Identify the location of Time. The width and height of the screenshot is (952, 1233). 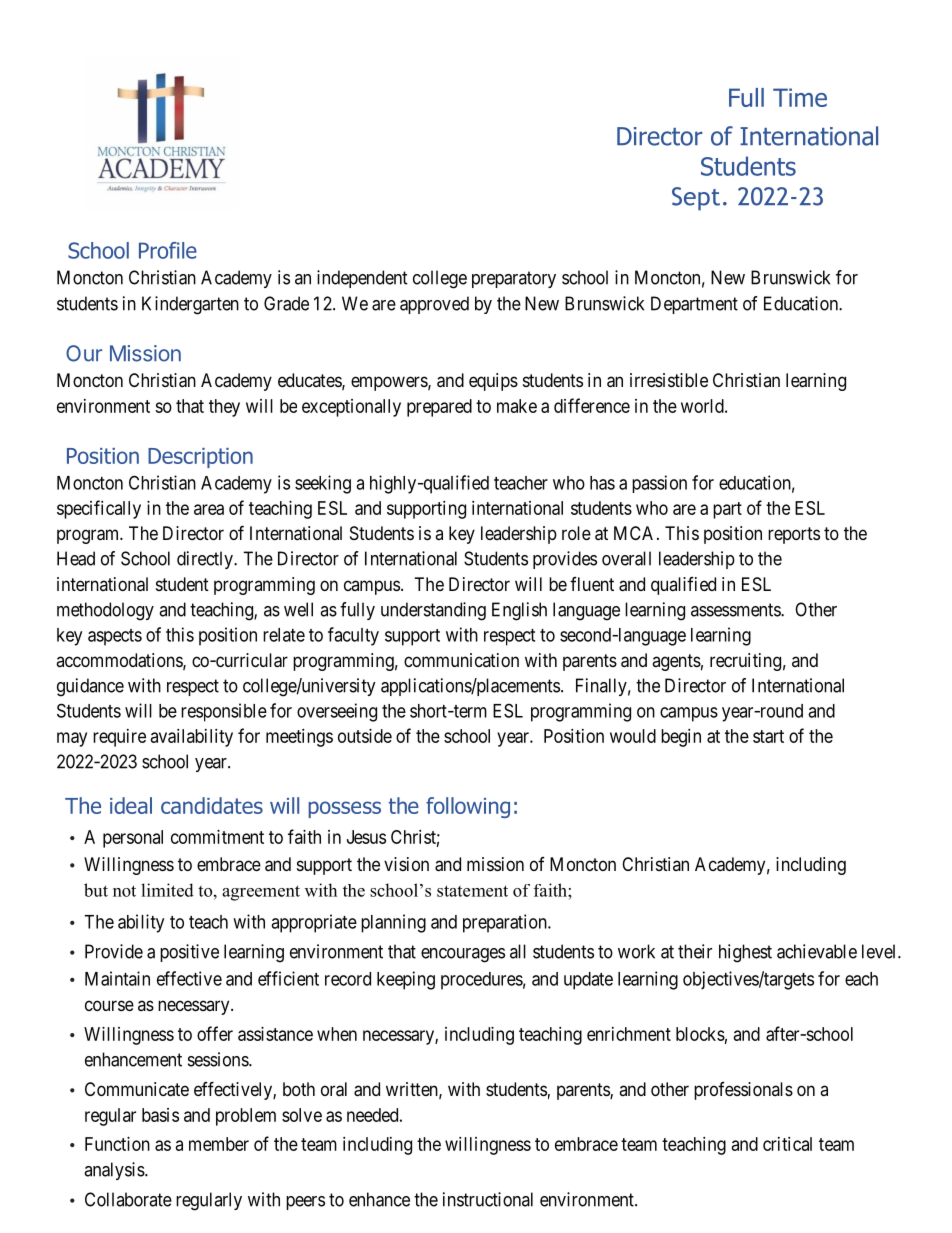
(800, 97).
